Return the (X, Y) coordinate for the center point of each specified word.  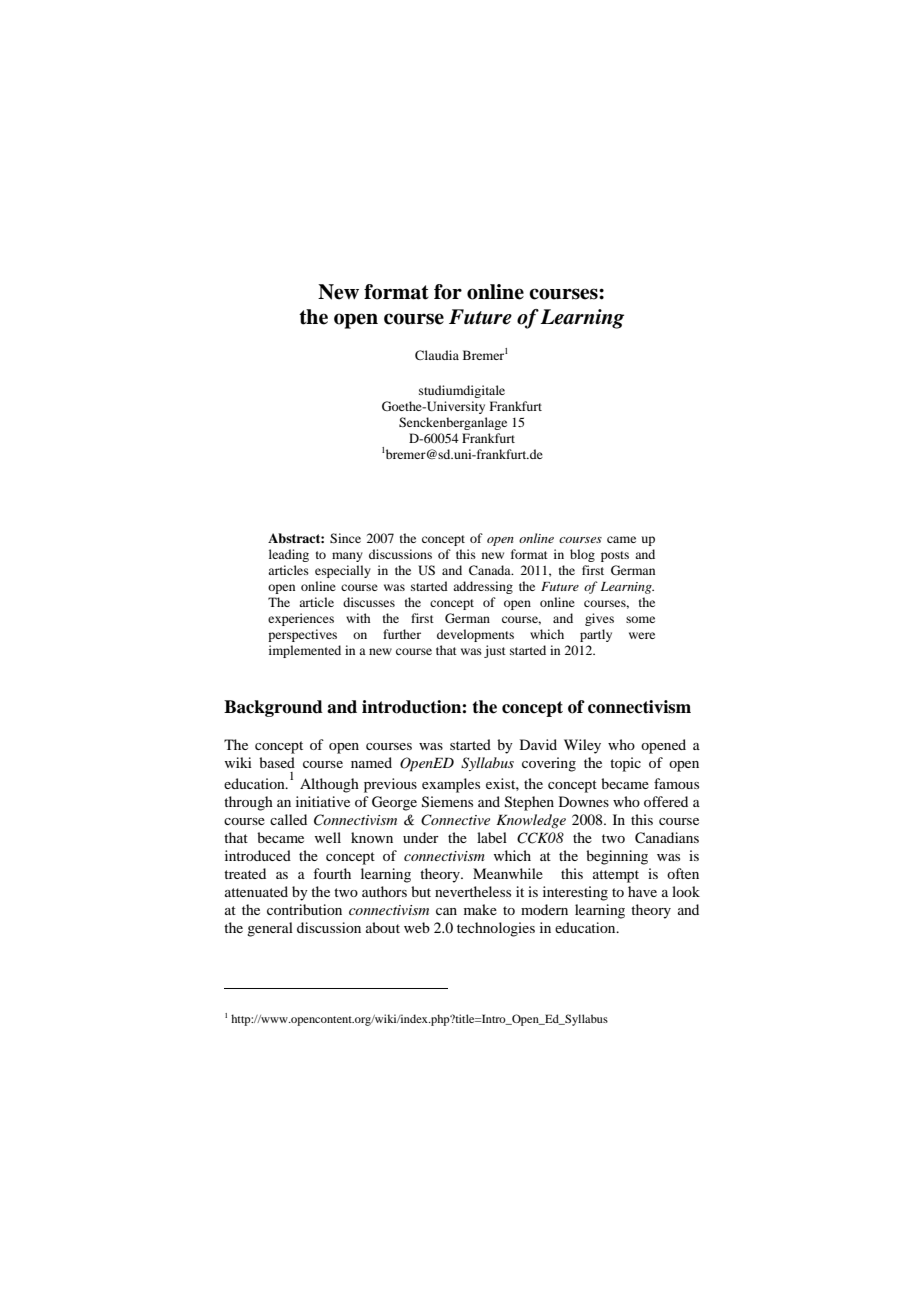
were (642, 635)
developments (475, 635)
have (642, 891)
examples (451, 785)
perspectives (302, 635)
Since (345, 538)
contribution (304, 909)
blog (582, 555)
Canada (491, 570)
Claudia (437, 355)
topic (625, 764)
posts (615, 556)
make (480, 909)
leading (289, 555)
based (277, 762)
